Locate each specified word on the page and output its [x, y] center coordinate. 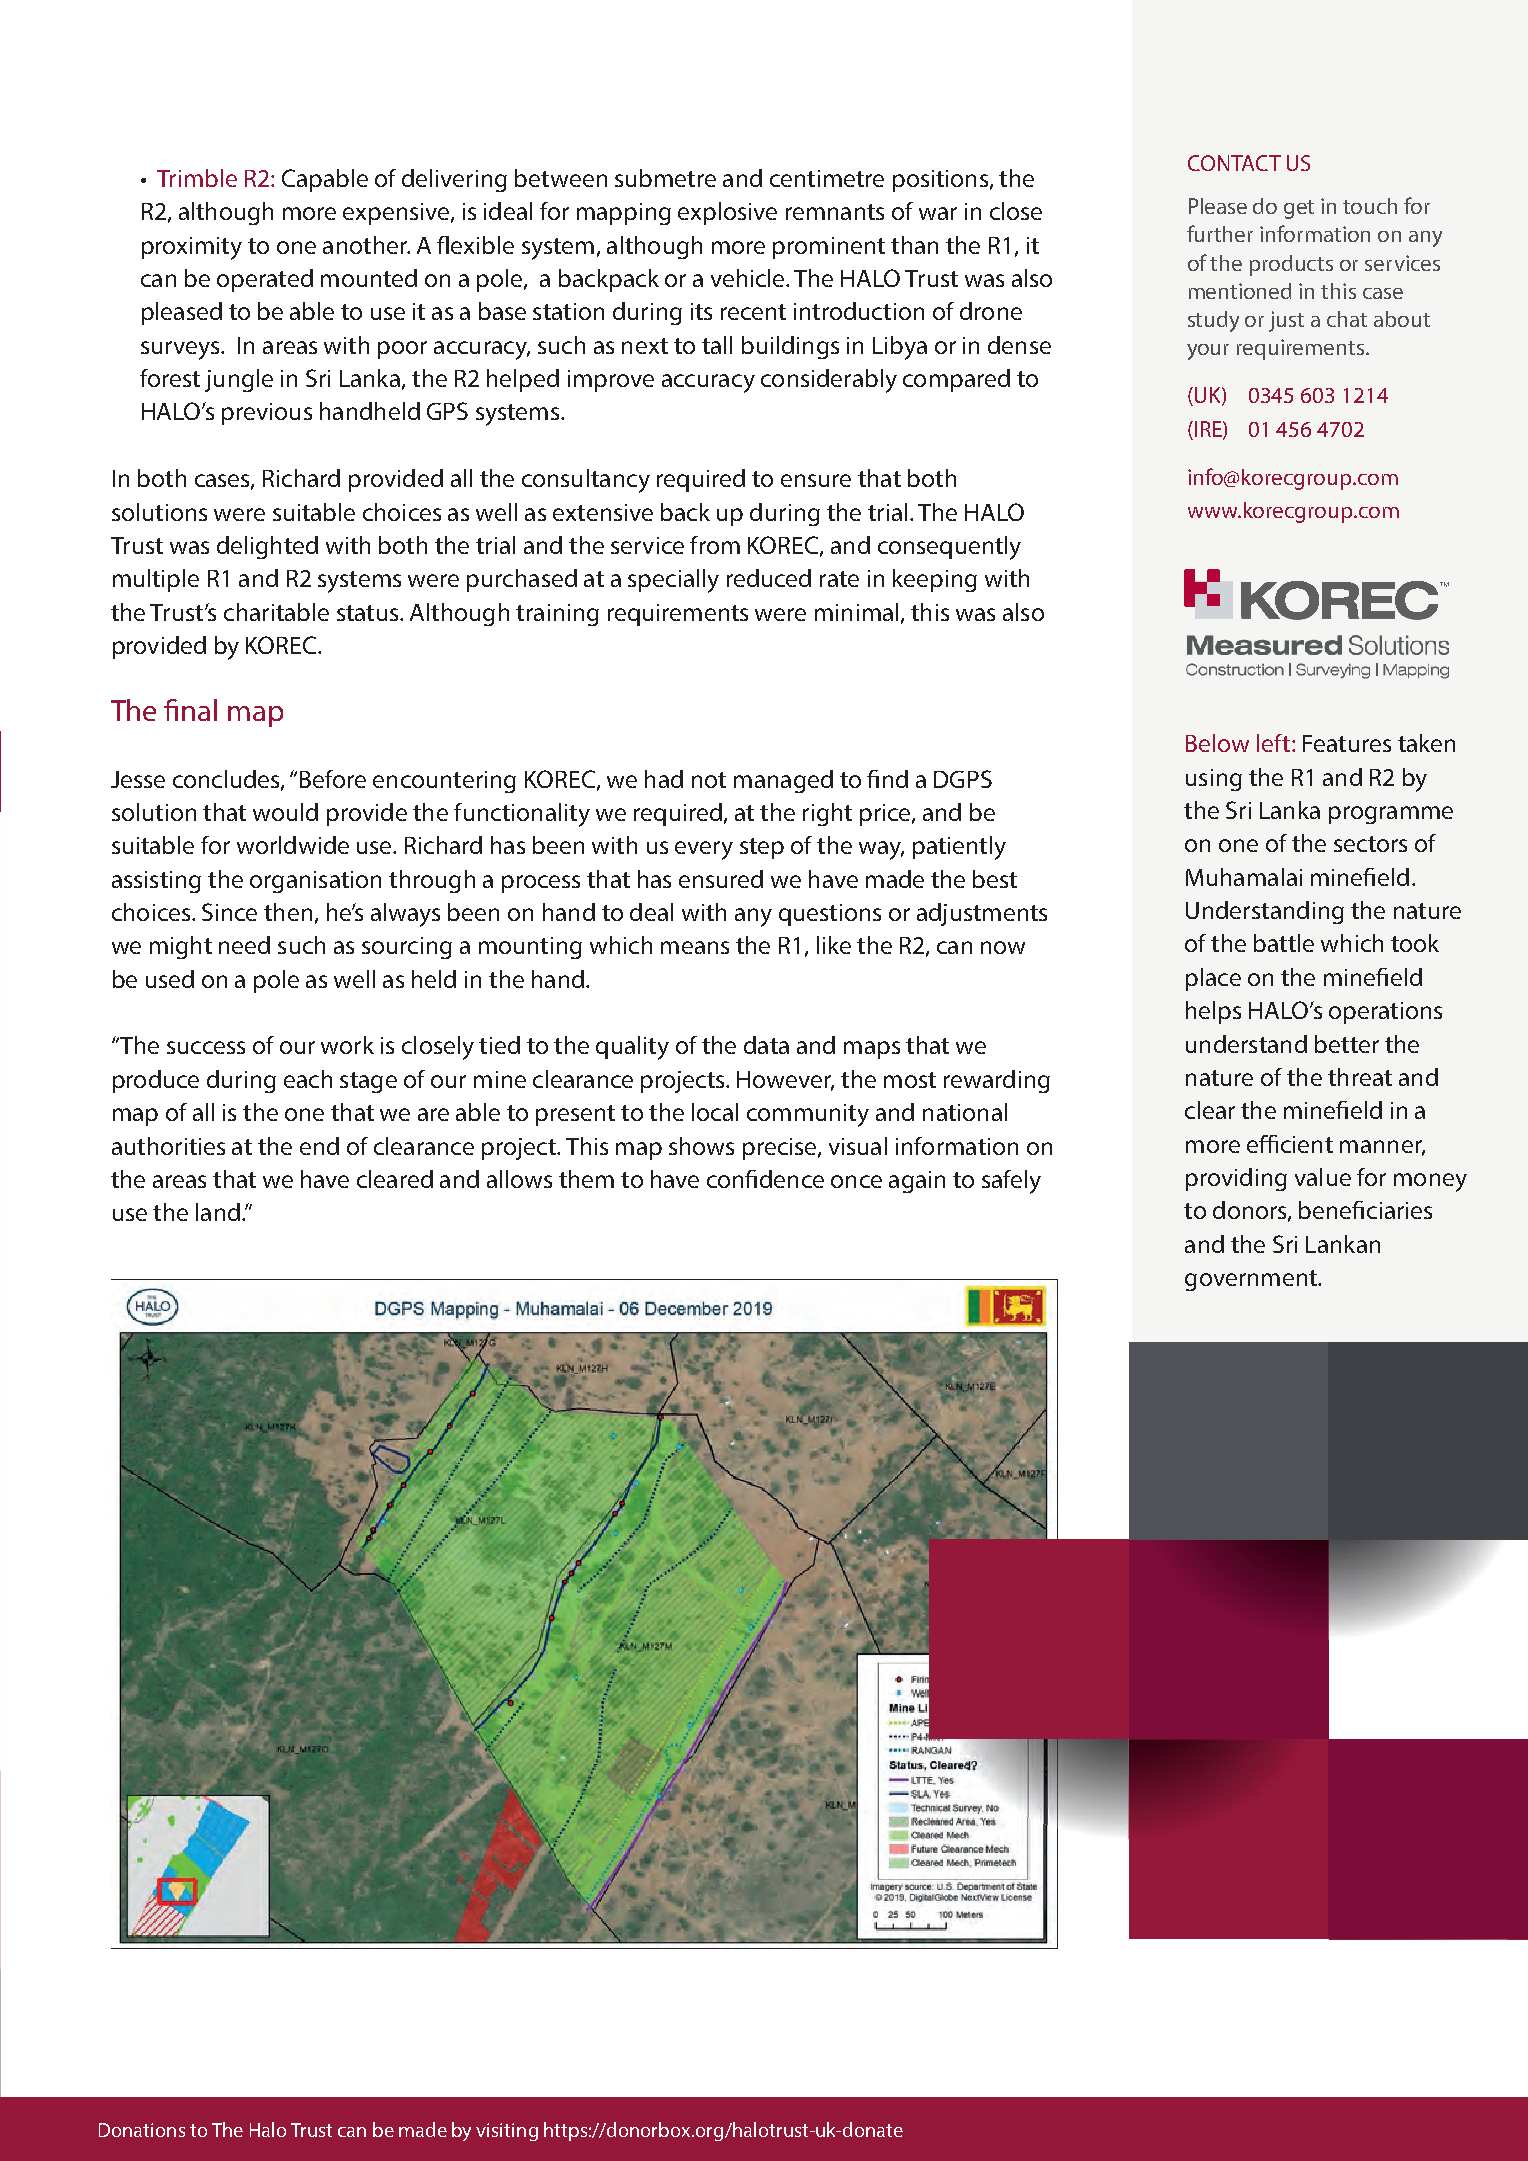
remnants [835, 212]
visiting [507, 2132]
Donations [142, 2130]
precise [781, 1149]
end [319, 1146]
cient [1307, 1144]
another [366, 245]
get [1299, 209]
